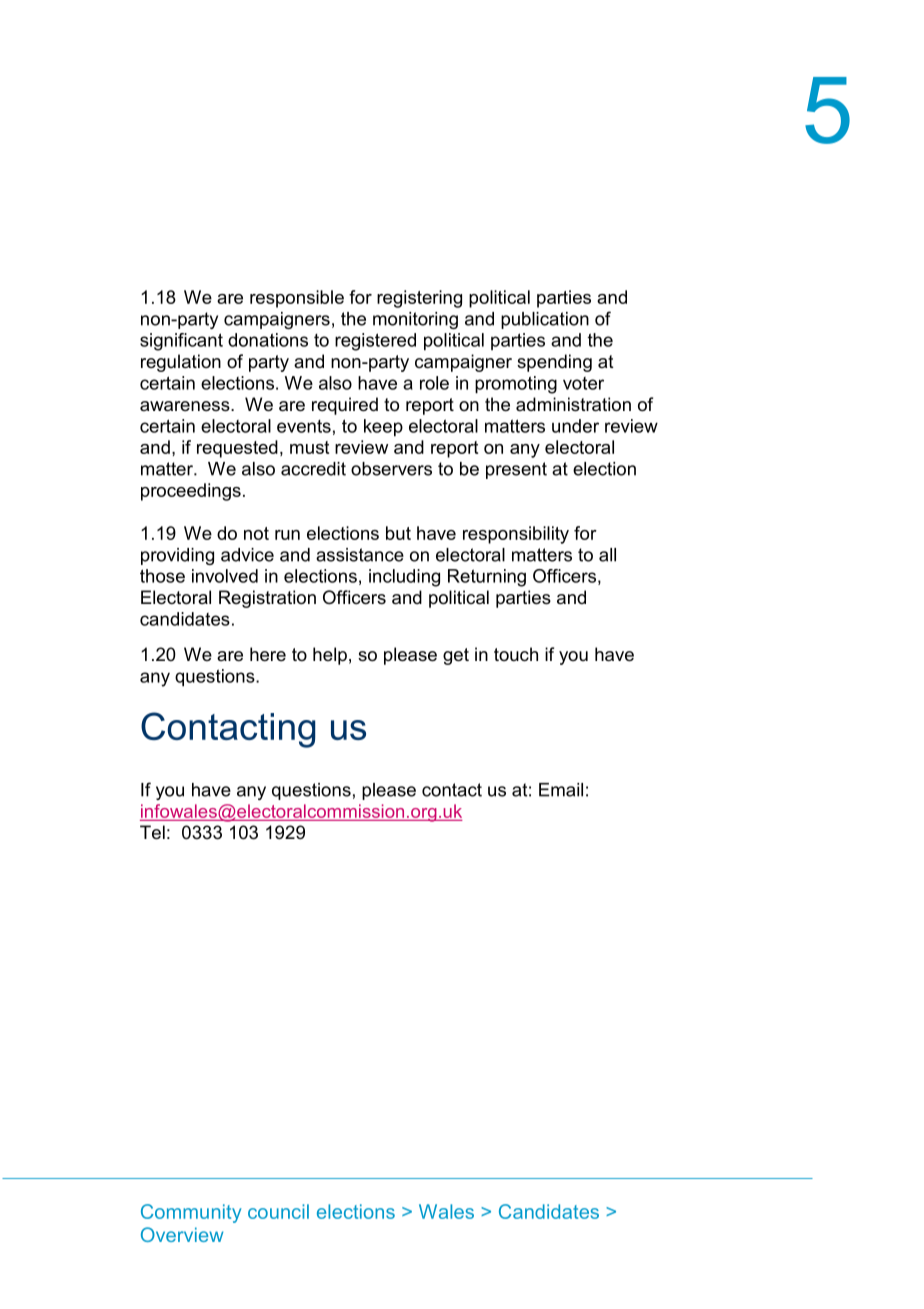 Image resolution: width=924 pixels, height=1309 pixels. Describe the element at coordinates (278, 1211) in the screenshot. I see `council` at that location.
